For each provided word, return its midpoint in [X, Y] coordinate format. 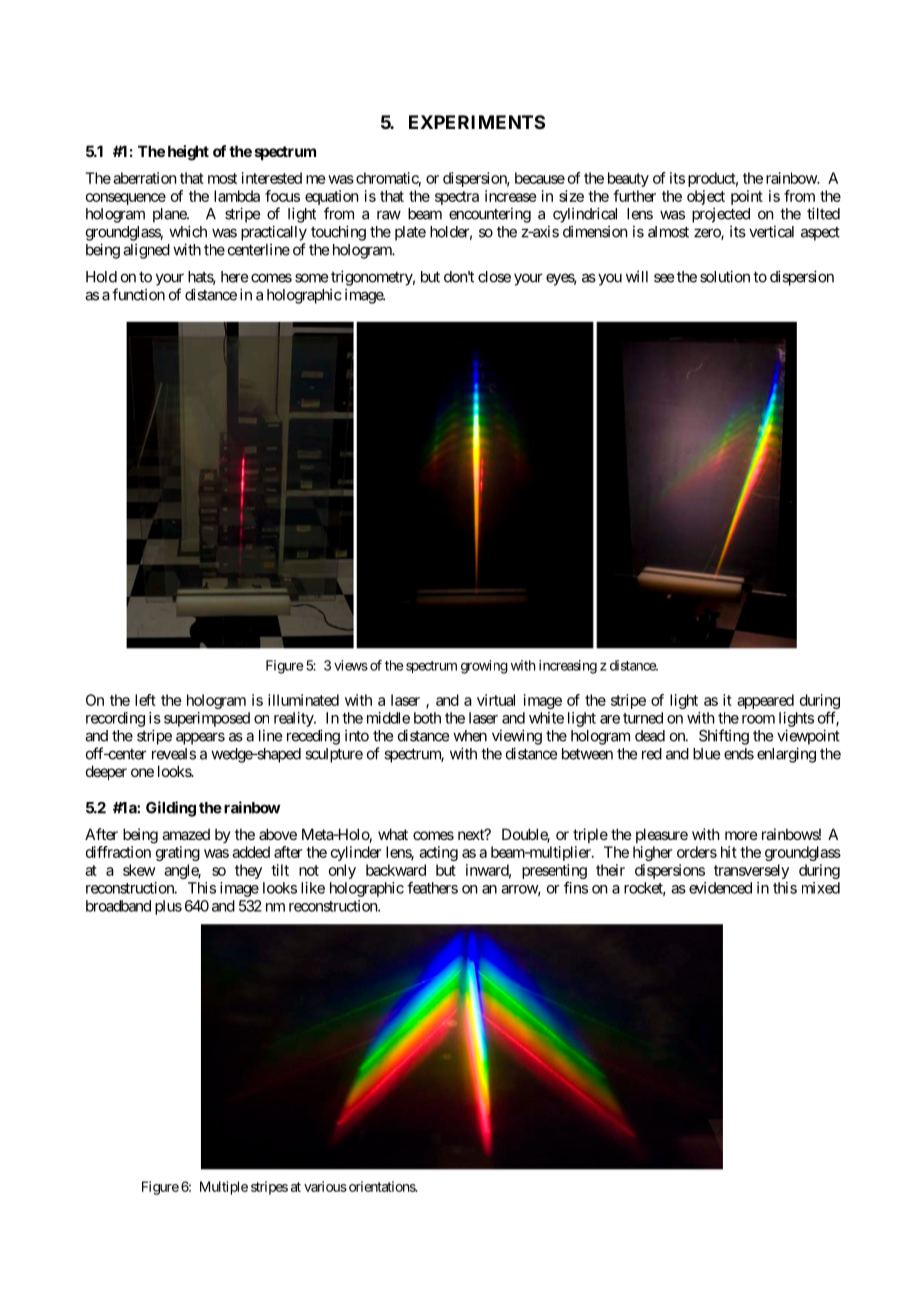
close [494, 277]
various [325, 1186]
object [706, 197]
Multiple [224, 1188]
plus [168, 907]
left [145, 700]
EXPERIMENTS [477, 122]
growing [484, 667]
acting [438, 853]
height [188, 153]
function [138, 294]
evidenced [720, 888]
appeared [765, 701]
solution [725, 276]
